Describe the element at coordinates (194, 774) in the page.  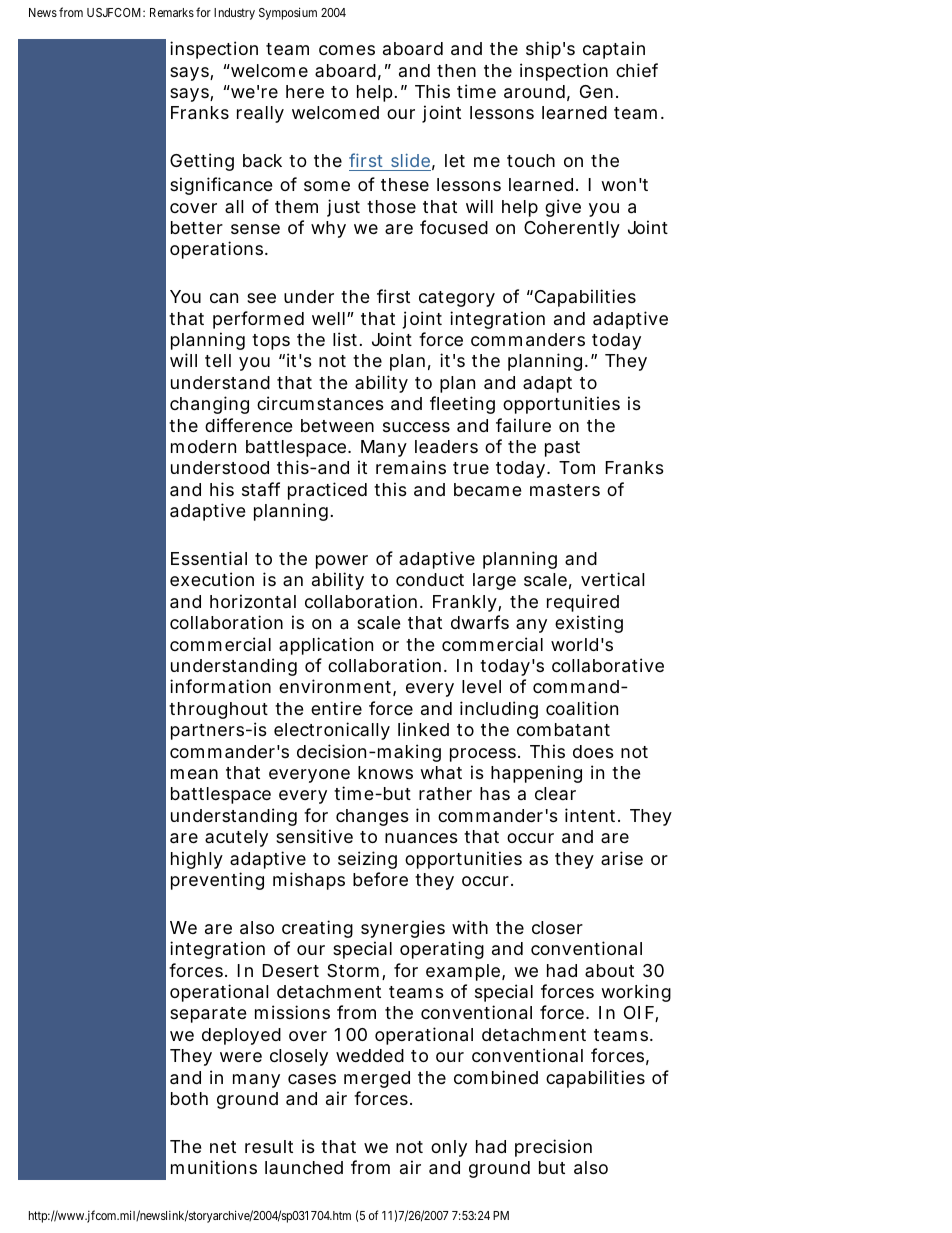
I see `mean` at that location.
